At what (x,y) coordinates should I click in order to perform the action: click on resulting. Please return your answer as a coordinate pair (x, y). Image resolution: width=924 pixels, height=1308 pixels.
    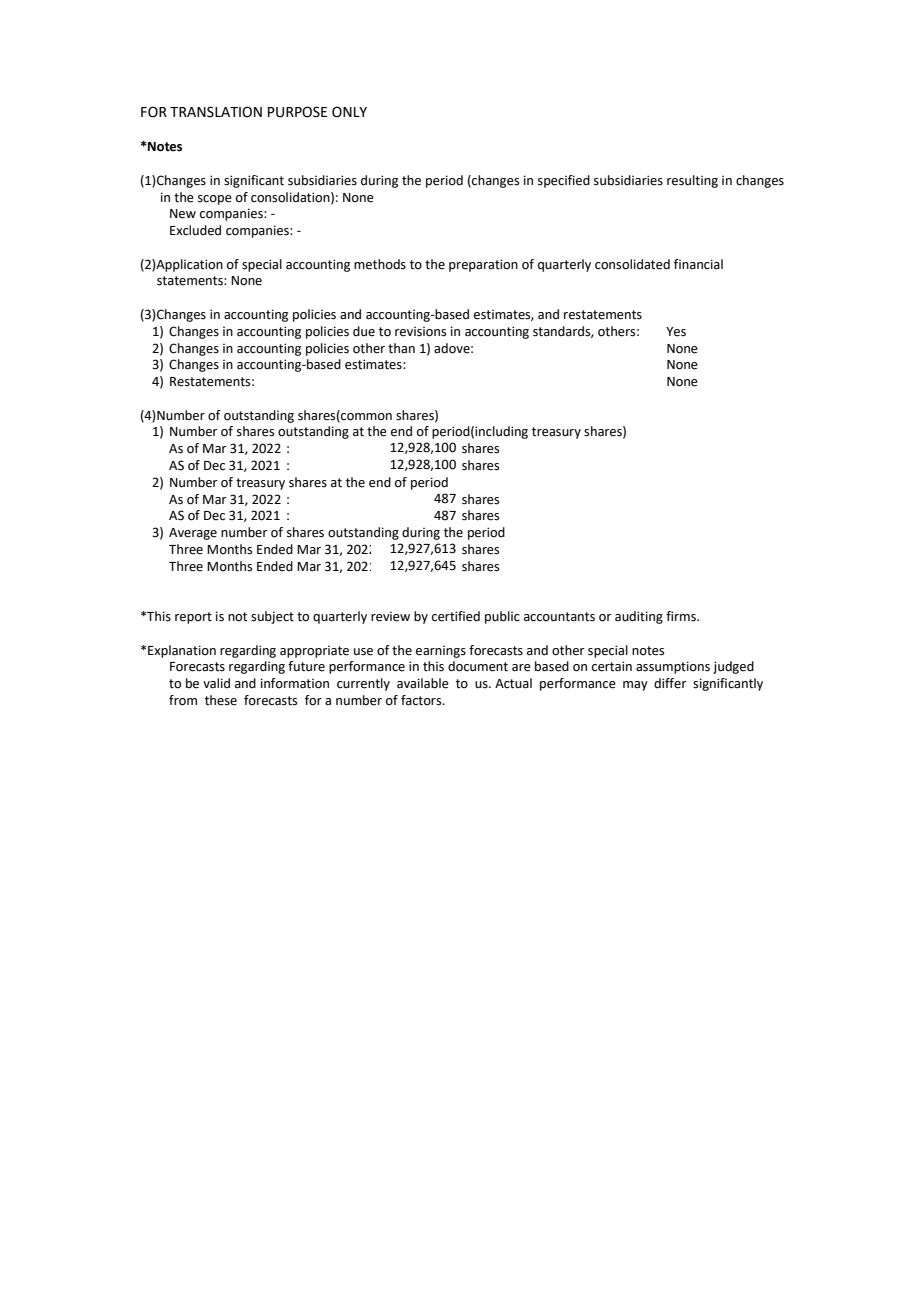
    Looking at the image, I should click on (692, 181).
